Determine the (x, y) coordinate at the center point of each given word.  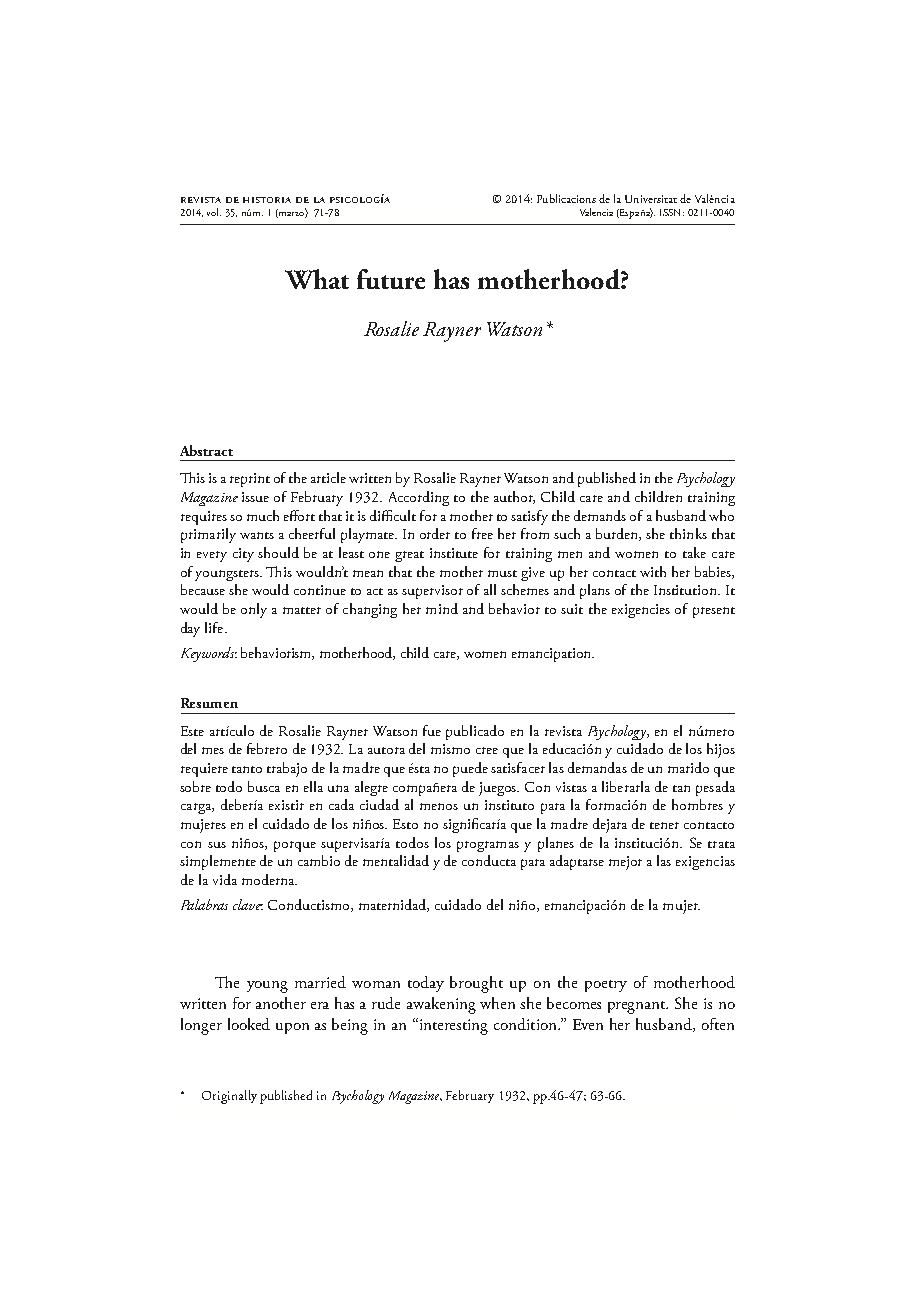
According (419, 498)
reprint (250, 480)
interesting (452, 1026)
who (721, 515)
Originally (229, 1097)
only (254, 610)
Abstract (206, 450)
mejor (625, 863)
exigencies (641, 611)
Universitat (651, 199)
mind (442, 608)
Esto (405, 824)
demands (600, 515)
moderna (269, 879)
